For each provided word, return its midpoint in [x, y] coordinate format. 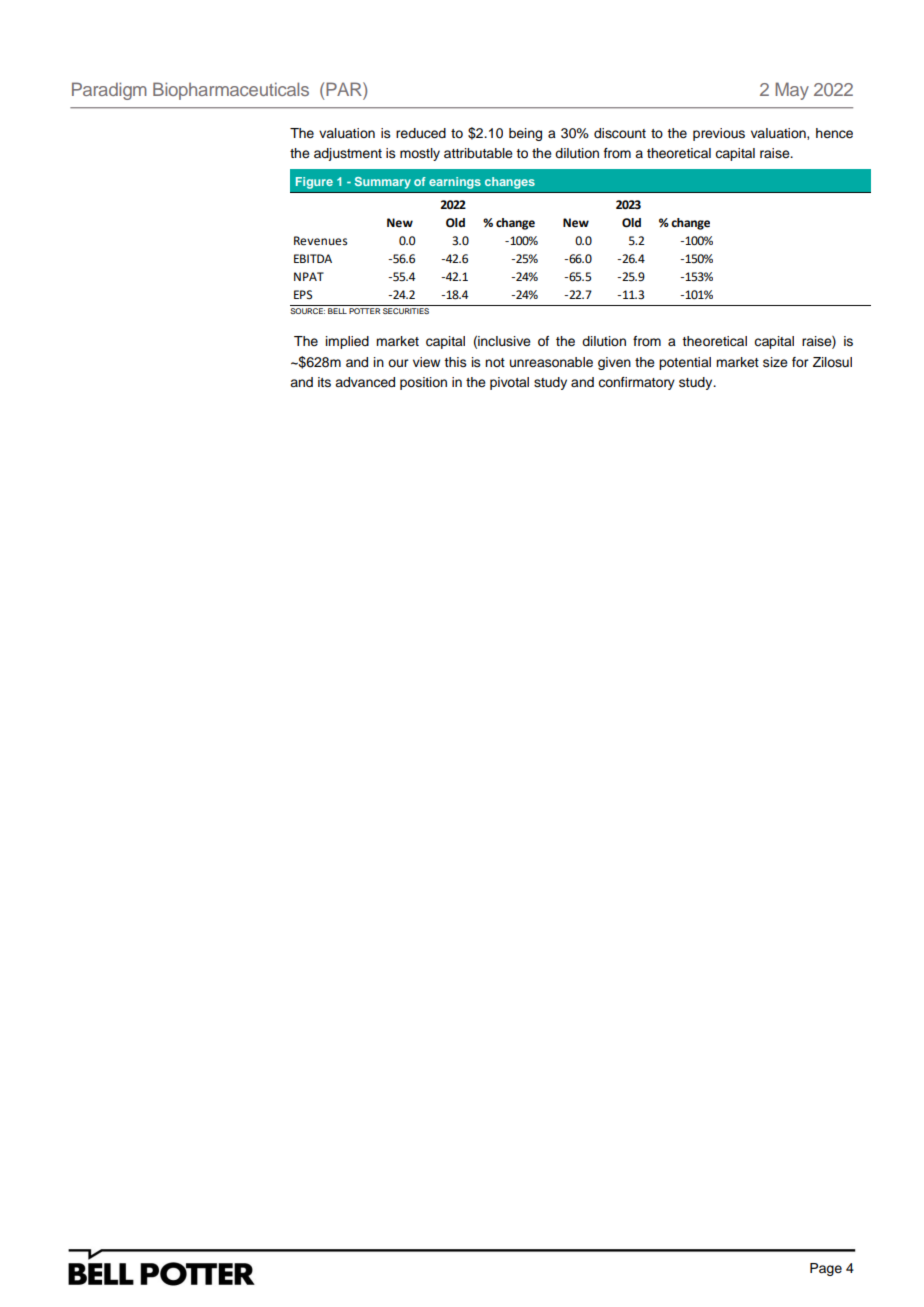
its [324, 382]
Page [826, 1269]
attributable [478, 153]
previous [719, 134]
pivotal [509, 383]
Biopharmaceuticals [231, 91]
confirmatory [636, 383]
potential [685, 363]
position [423, 383]
